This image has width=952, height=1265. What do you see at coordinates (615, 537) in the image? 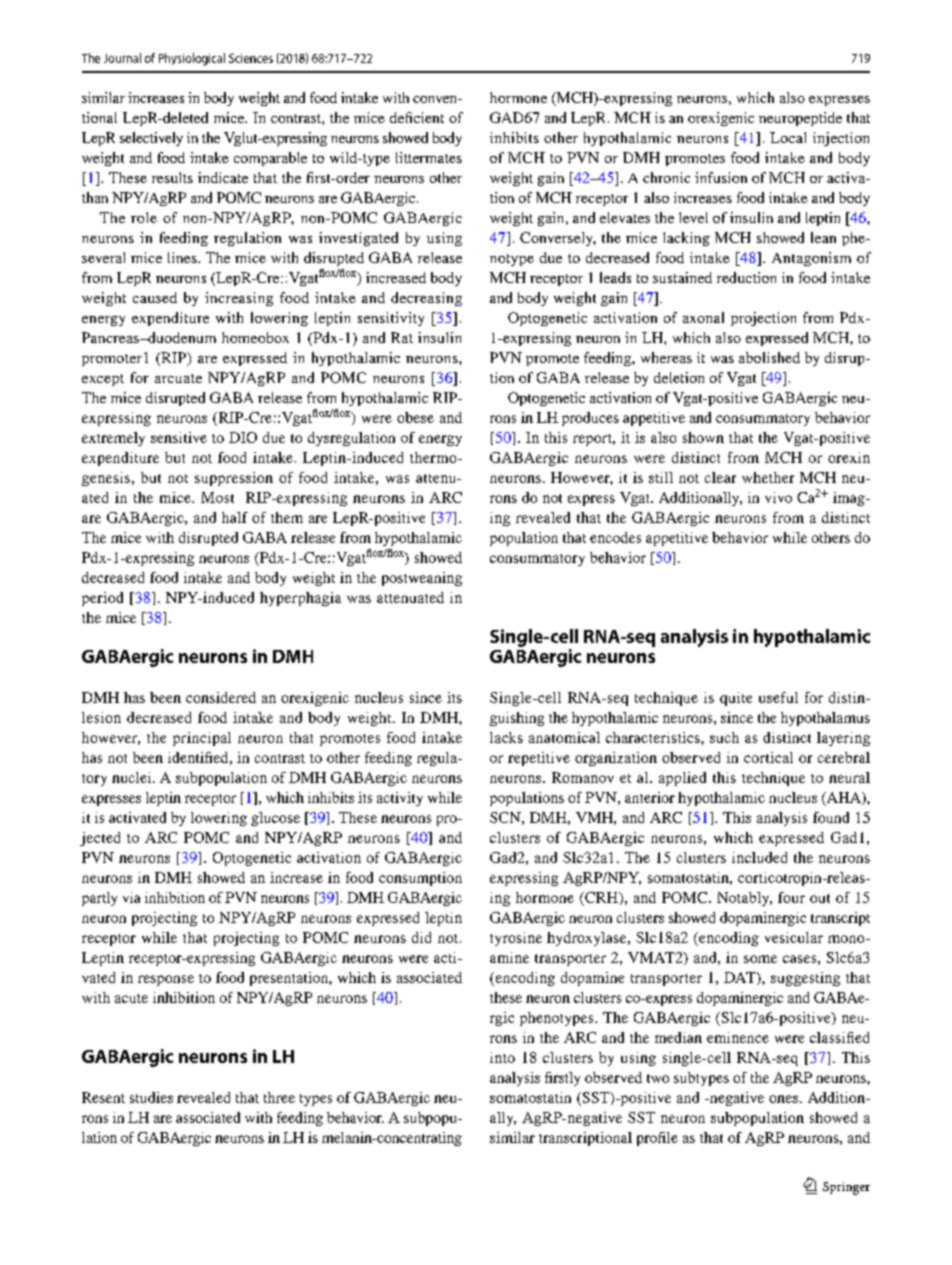
I see `encodes` at bounding box center [615, 537].
